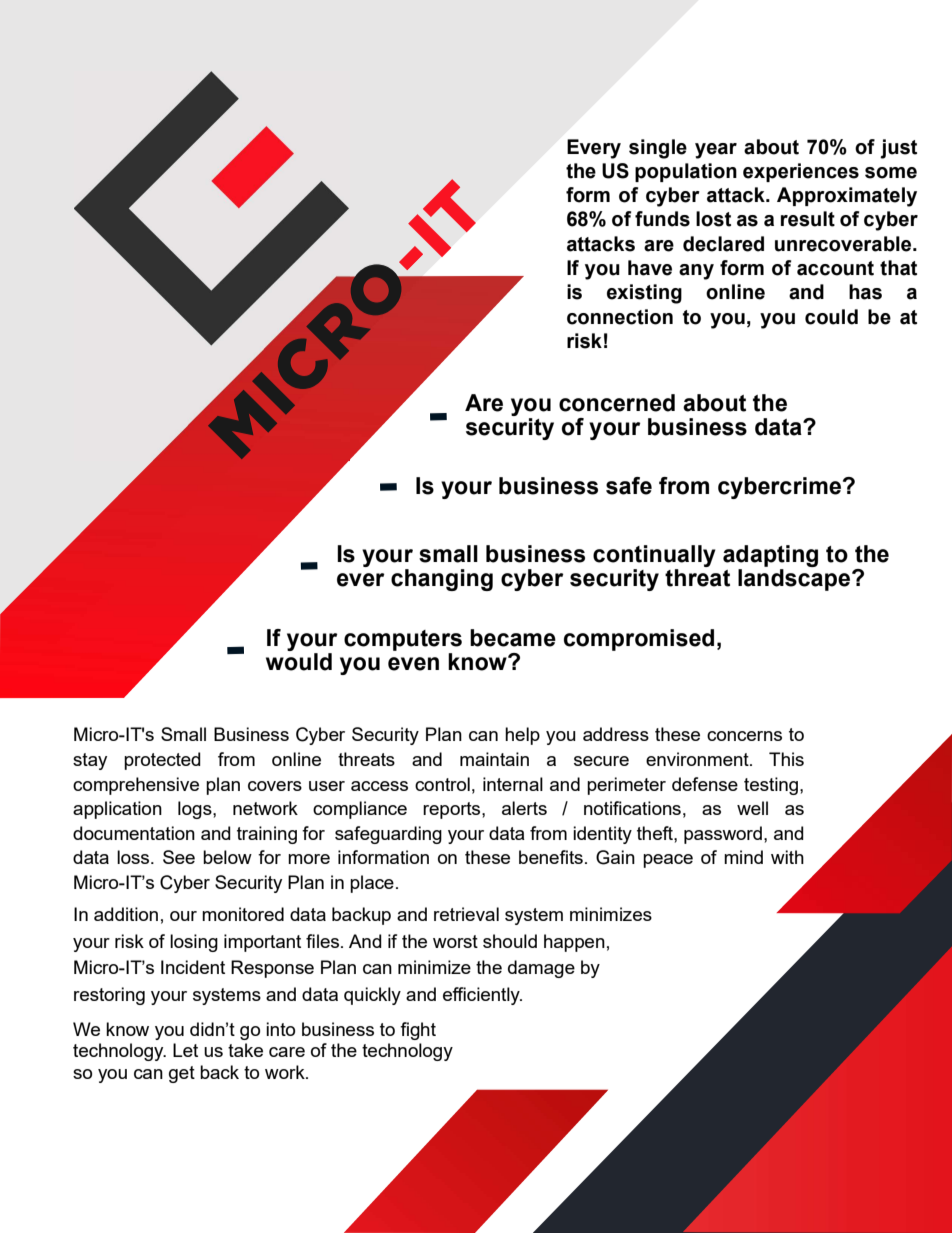 The image size is (952, 1233). Describe the element at coordinates (541, 969) in the screenshot. I see `damage` at that location.
